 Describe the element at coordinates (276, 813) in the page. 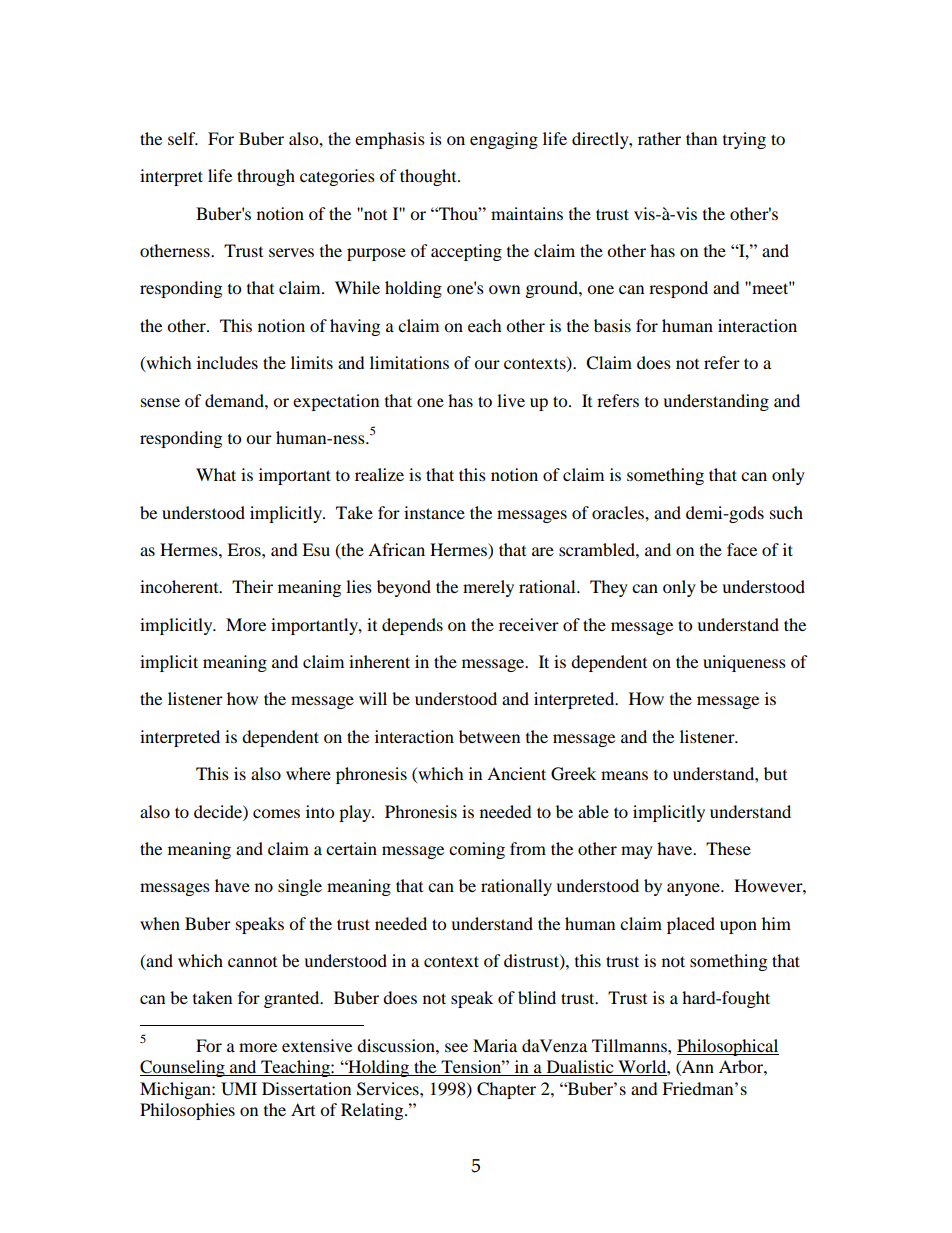

I see `comes` at that location.
